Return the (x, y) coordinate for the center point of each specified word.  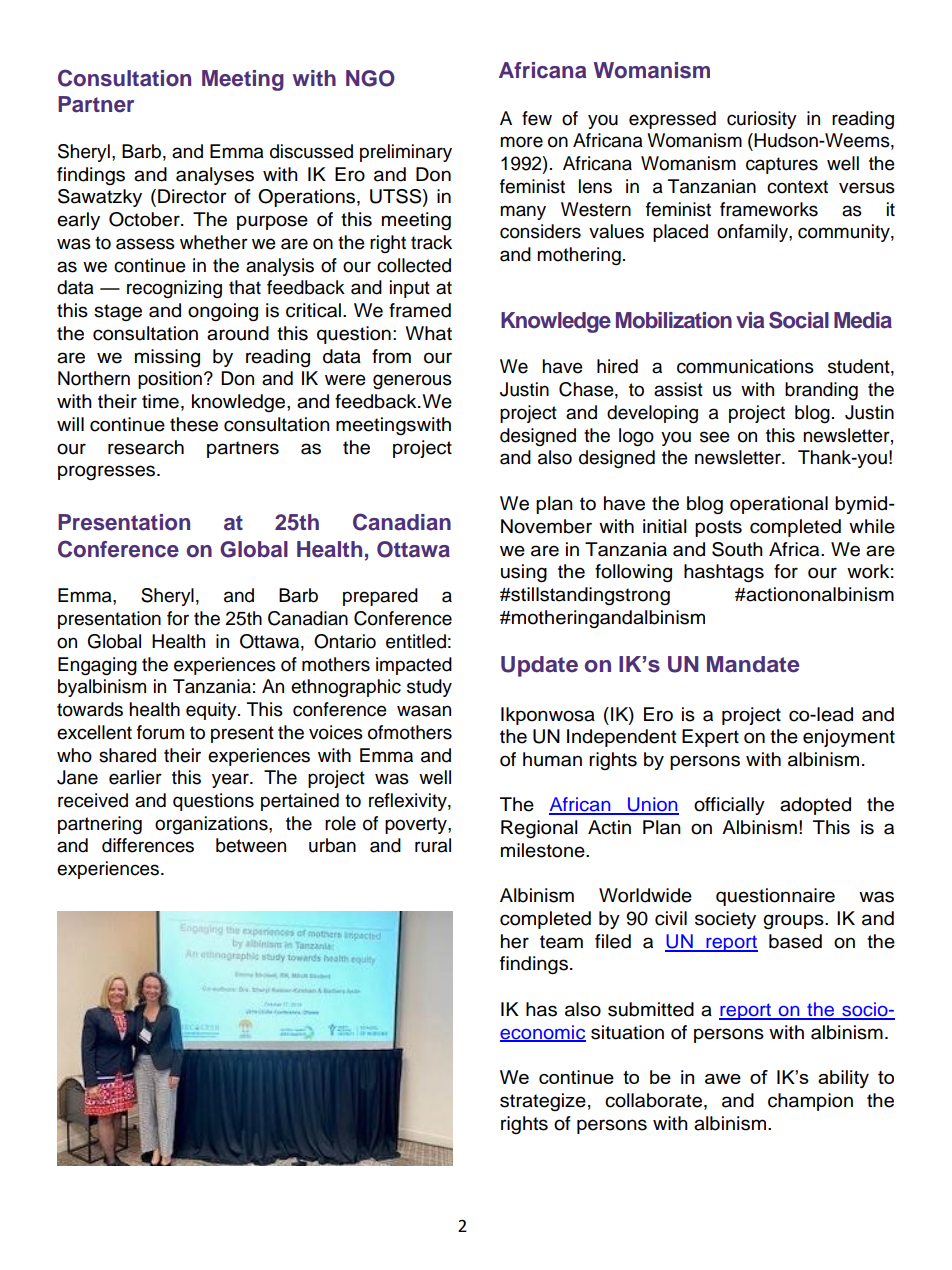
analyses (215, 176)
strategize (543, 1102)
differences (148, 845)
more (521, 142)
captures (782, 165)
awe (723, 1079)
